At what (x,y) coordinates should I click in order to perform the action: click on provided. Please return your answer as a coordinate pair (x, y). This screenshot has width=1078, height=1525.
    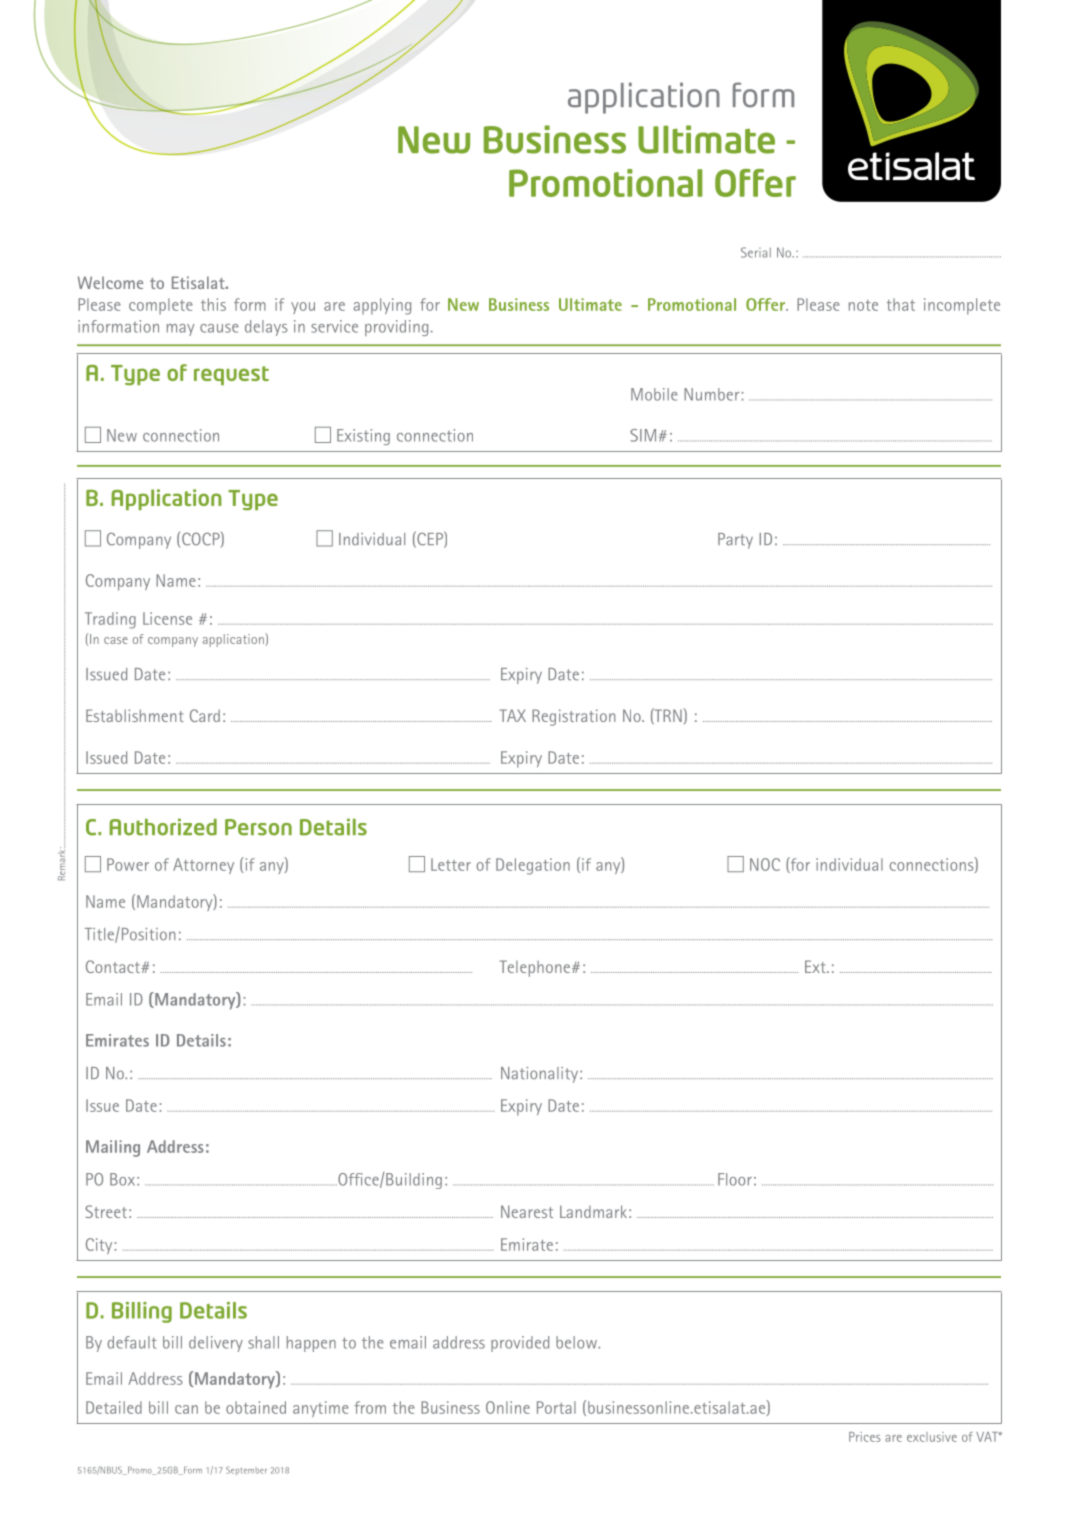
    Looking at the image, I should click on (520, 1344).
